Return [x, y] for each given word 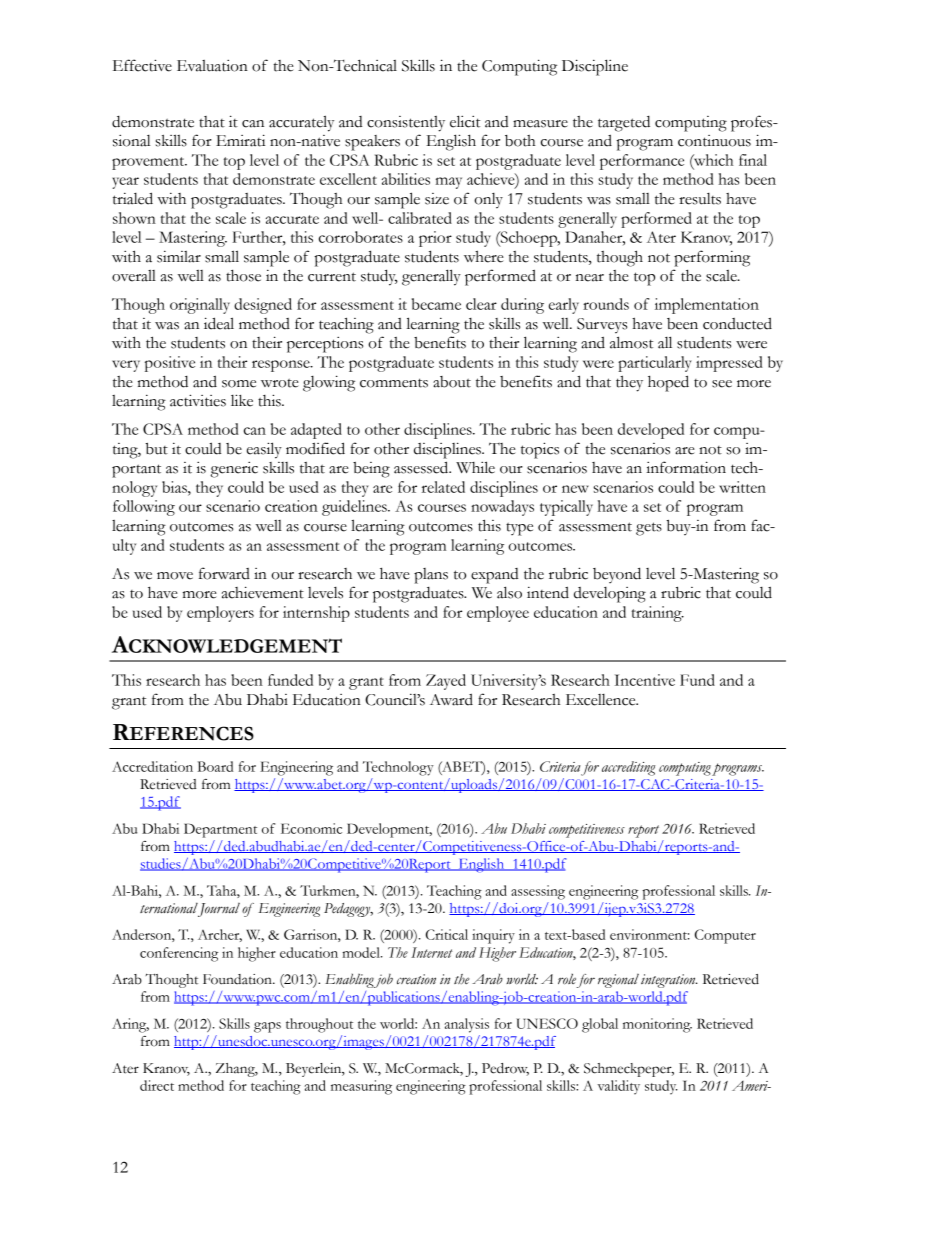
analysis [467, 1025]
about [452, 382]
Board [215, 766]
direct [157, 1085]
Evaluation [212, 66]
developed [651, 431]
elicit [465, 121]
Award [451, 699]
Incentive [645, 680]
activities [198, 400]
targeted [624, 124]
